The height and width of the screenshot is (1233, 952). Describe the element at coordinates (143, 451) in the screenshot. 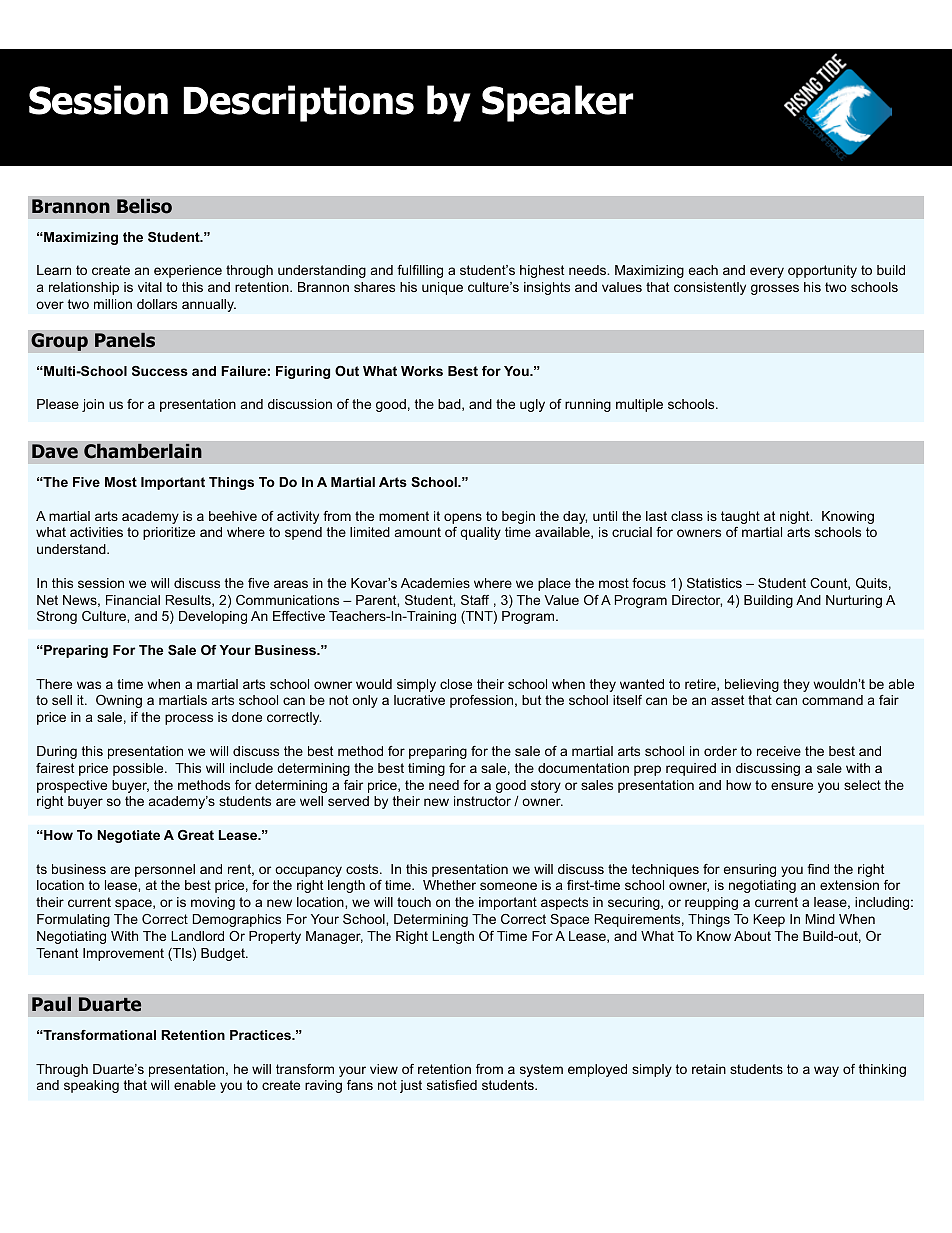

I see `Chamberlain` at that location.
